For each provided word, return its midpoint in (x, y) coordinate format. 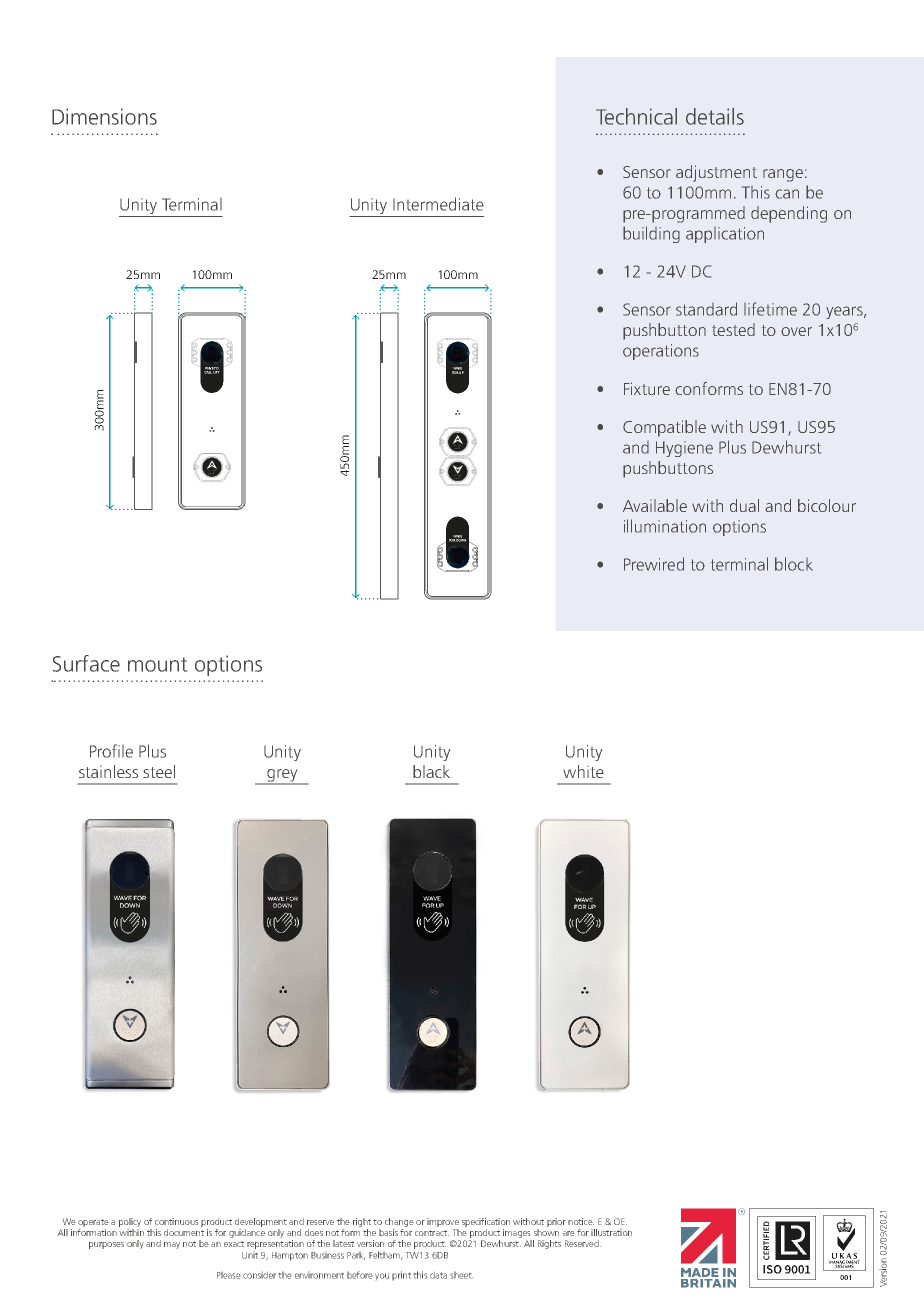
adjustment (716, 173)
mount (157, 664)
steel (159, 771)
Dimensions (104, 116)
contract (432, 1233)
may (172, 1245)
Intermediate (438, 204)
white (583, 771)
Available (655, 505)
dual (744, 505)
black (431, 771)
